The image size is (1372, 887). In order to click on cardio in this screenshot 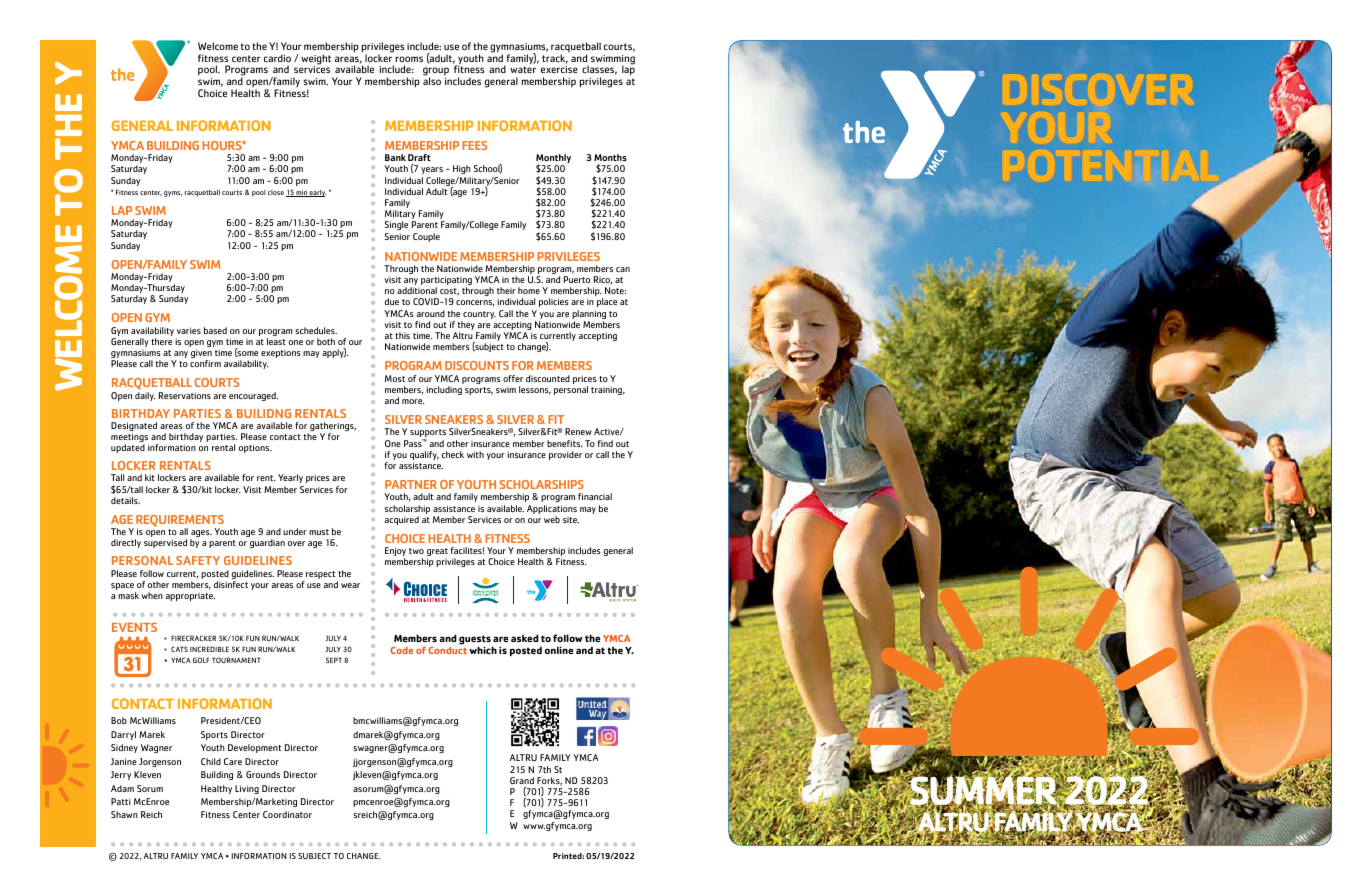, I will do `click(277, 58)`.
